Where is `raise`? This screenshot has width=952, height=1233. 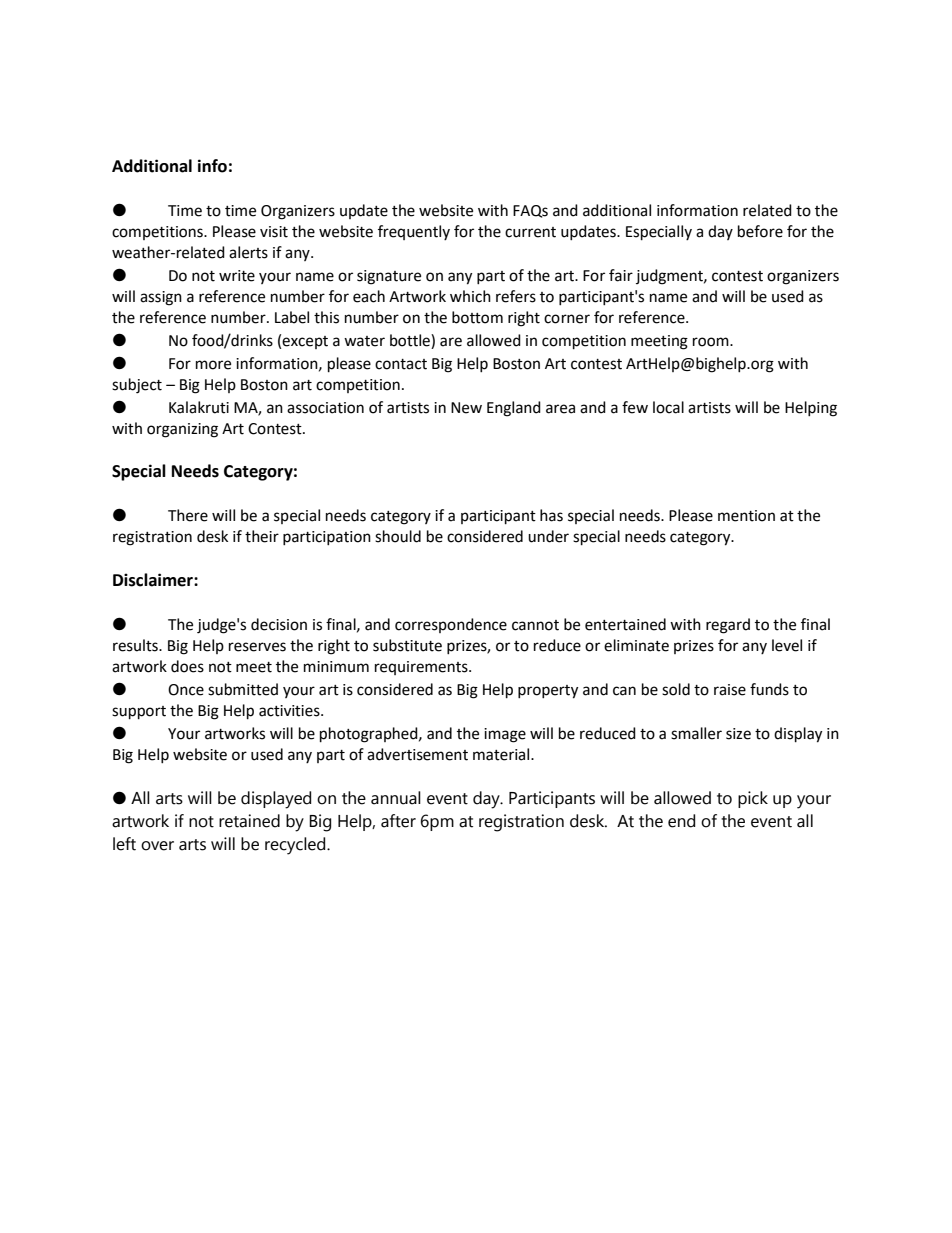
raise is located at coordinates (730, 690).
